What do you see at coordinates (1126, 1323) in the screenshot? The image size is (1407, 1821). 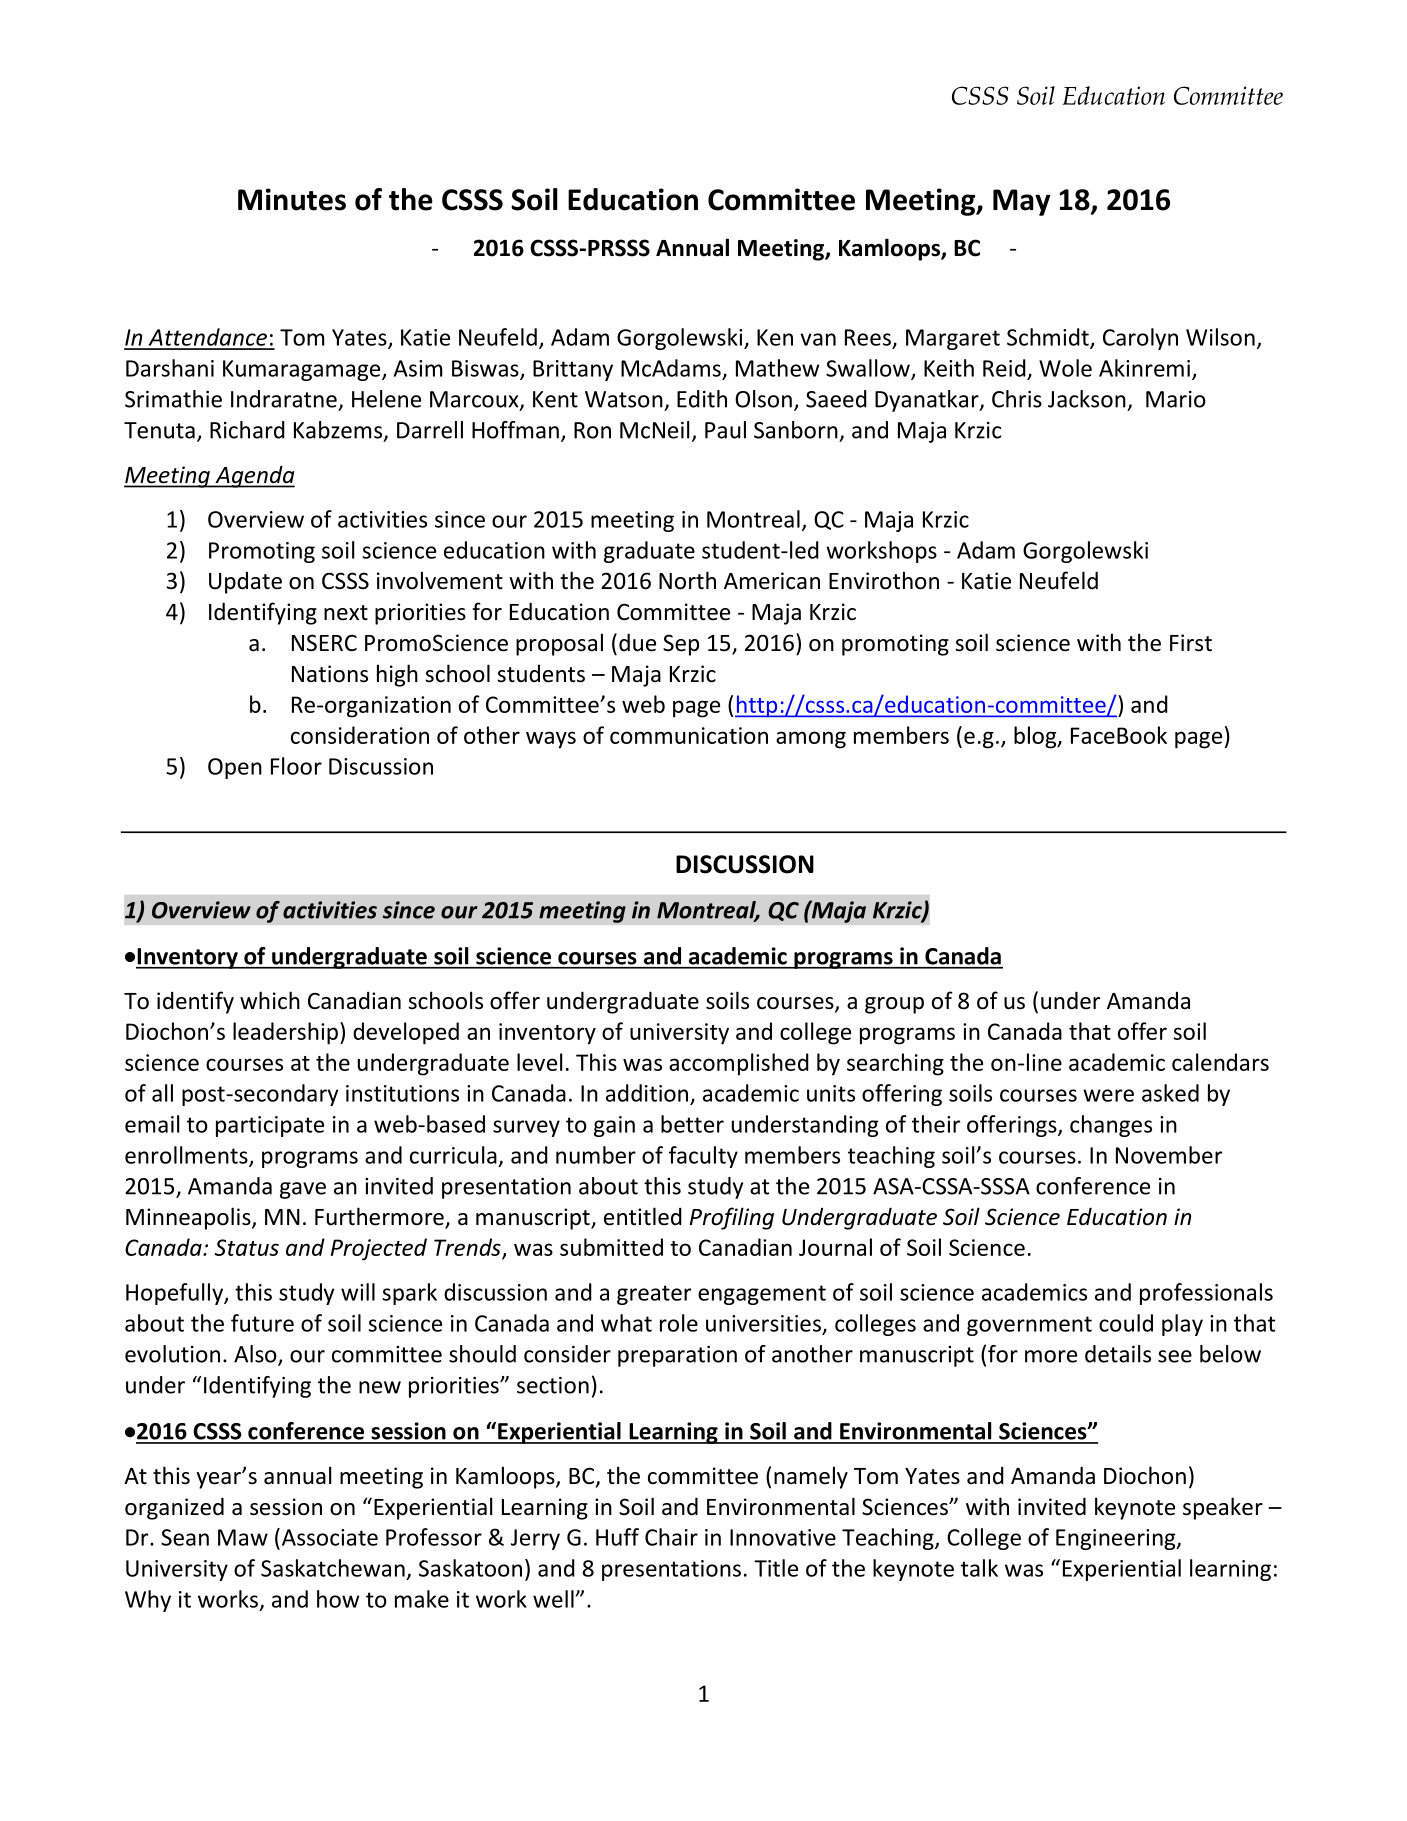 I see `could` at bounding box center [1126, 1323].
